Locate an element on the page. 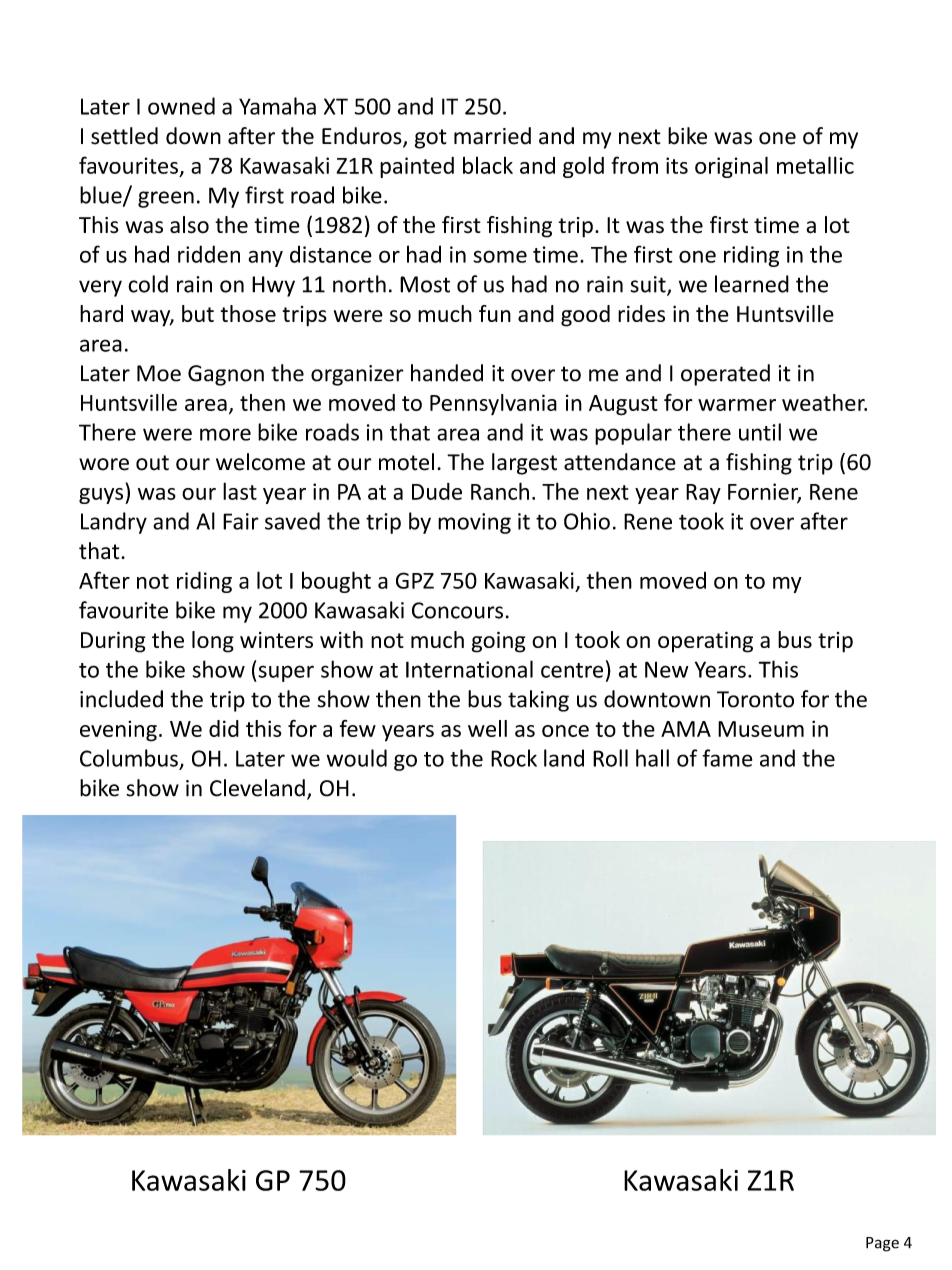 This image has height=1270, width=952. Columbus is located at coordinates (129, 758).
